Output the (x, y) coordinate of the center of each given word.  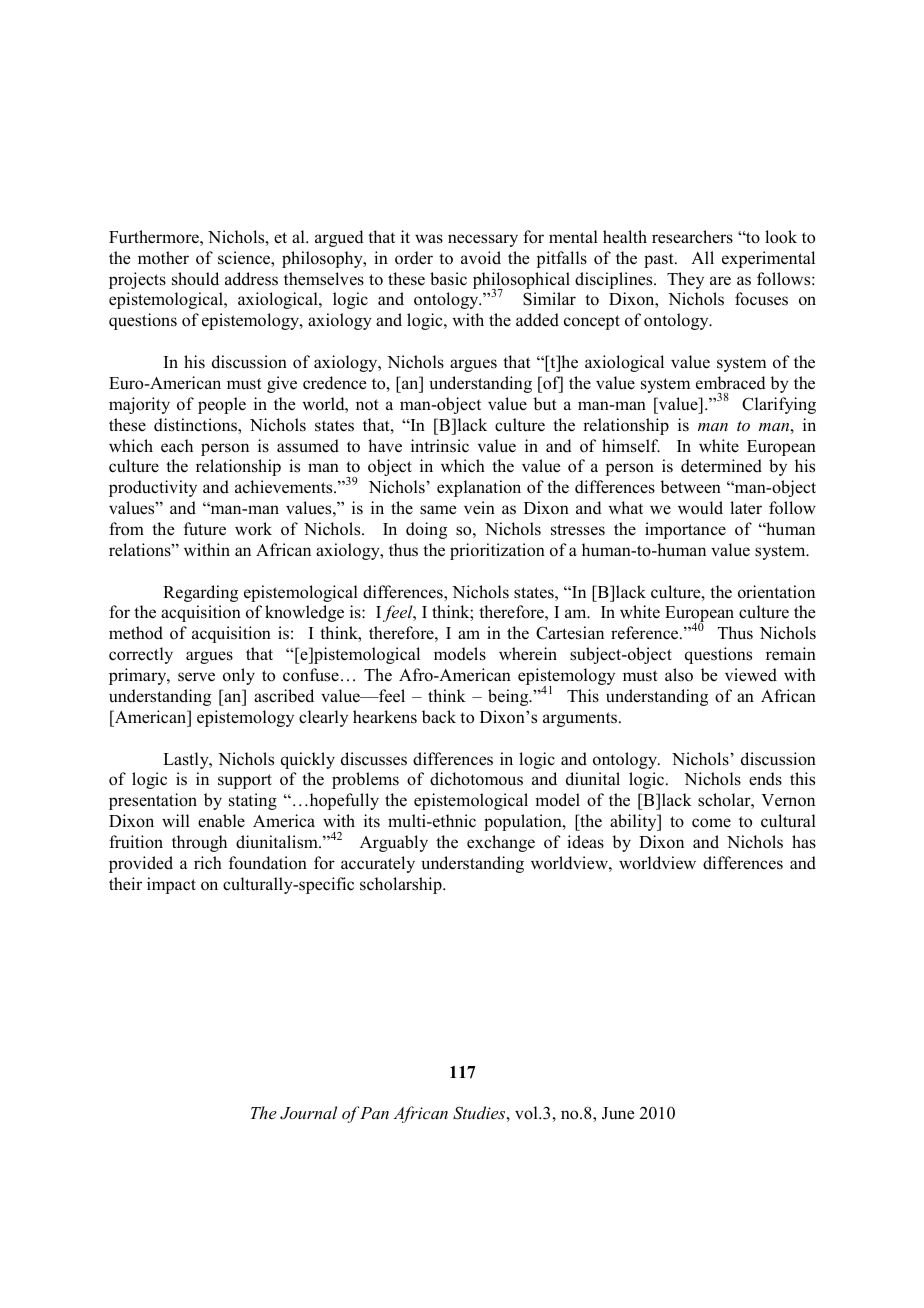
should (195, 279)
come (711, 823)
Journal (308, 1113)
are (720, 281)
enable (221, 821)
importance (685, 530)
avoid (481, 258)
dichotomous (476, 779)
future (205, 529)
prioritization (497, 551)
